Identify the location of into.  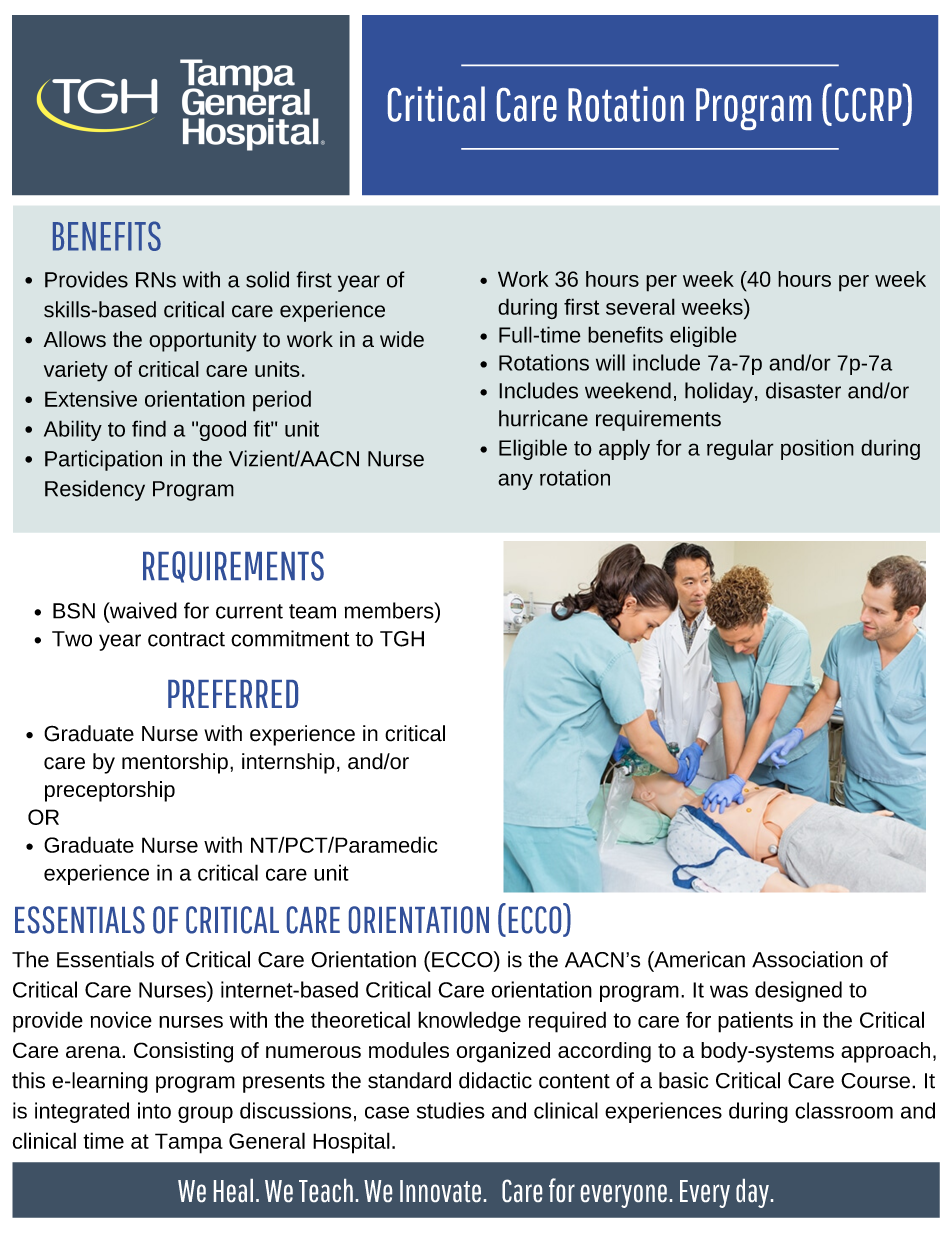
(154, 1110).
